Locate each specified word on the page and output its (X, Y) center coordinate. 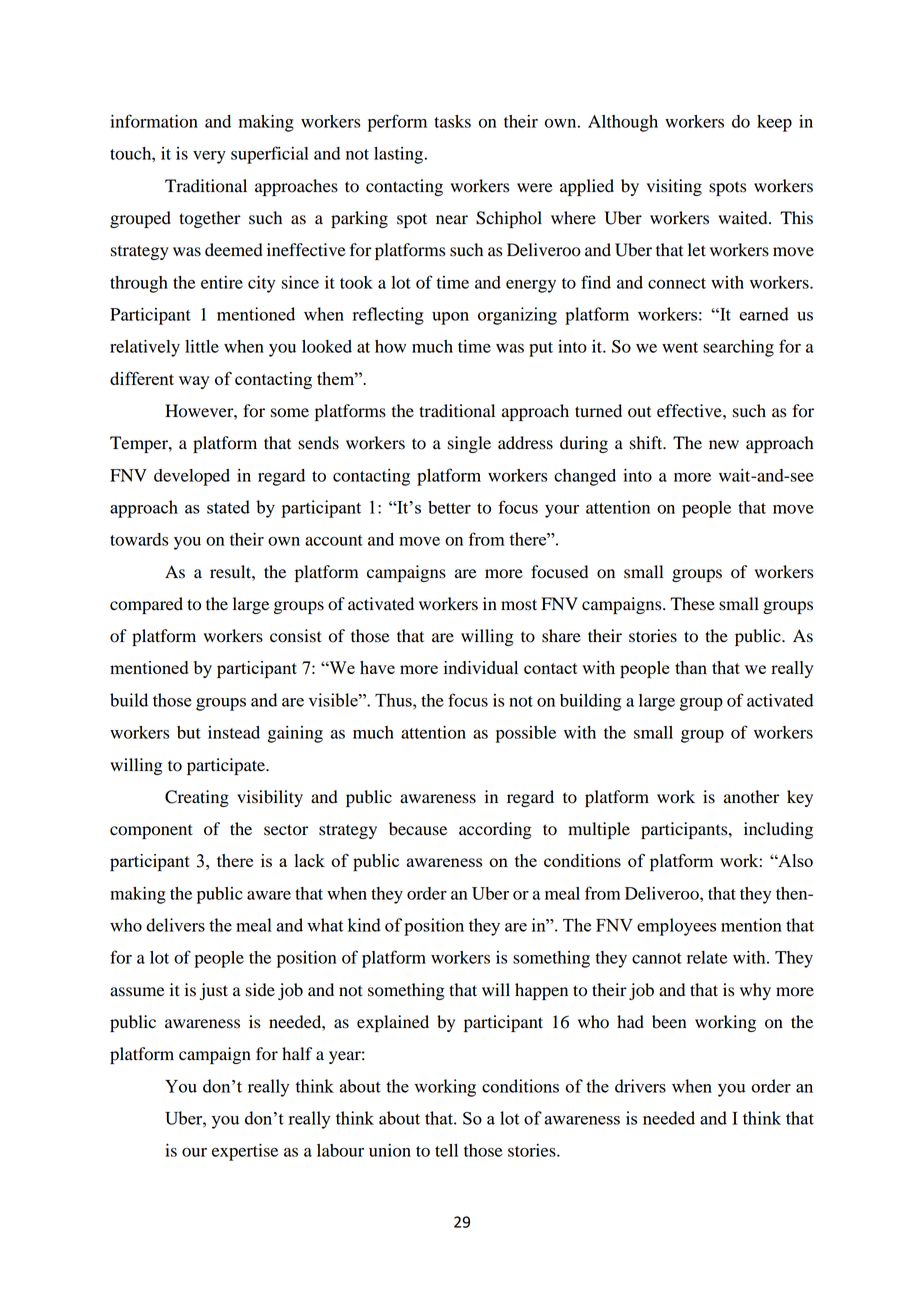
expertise (245, 1152)
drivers (640, 1086)
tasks (452, 121)
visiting (674, 187)
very (209, 157)
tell (446, 1150)
